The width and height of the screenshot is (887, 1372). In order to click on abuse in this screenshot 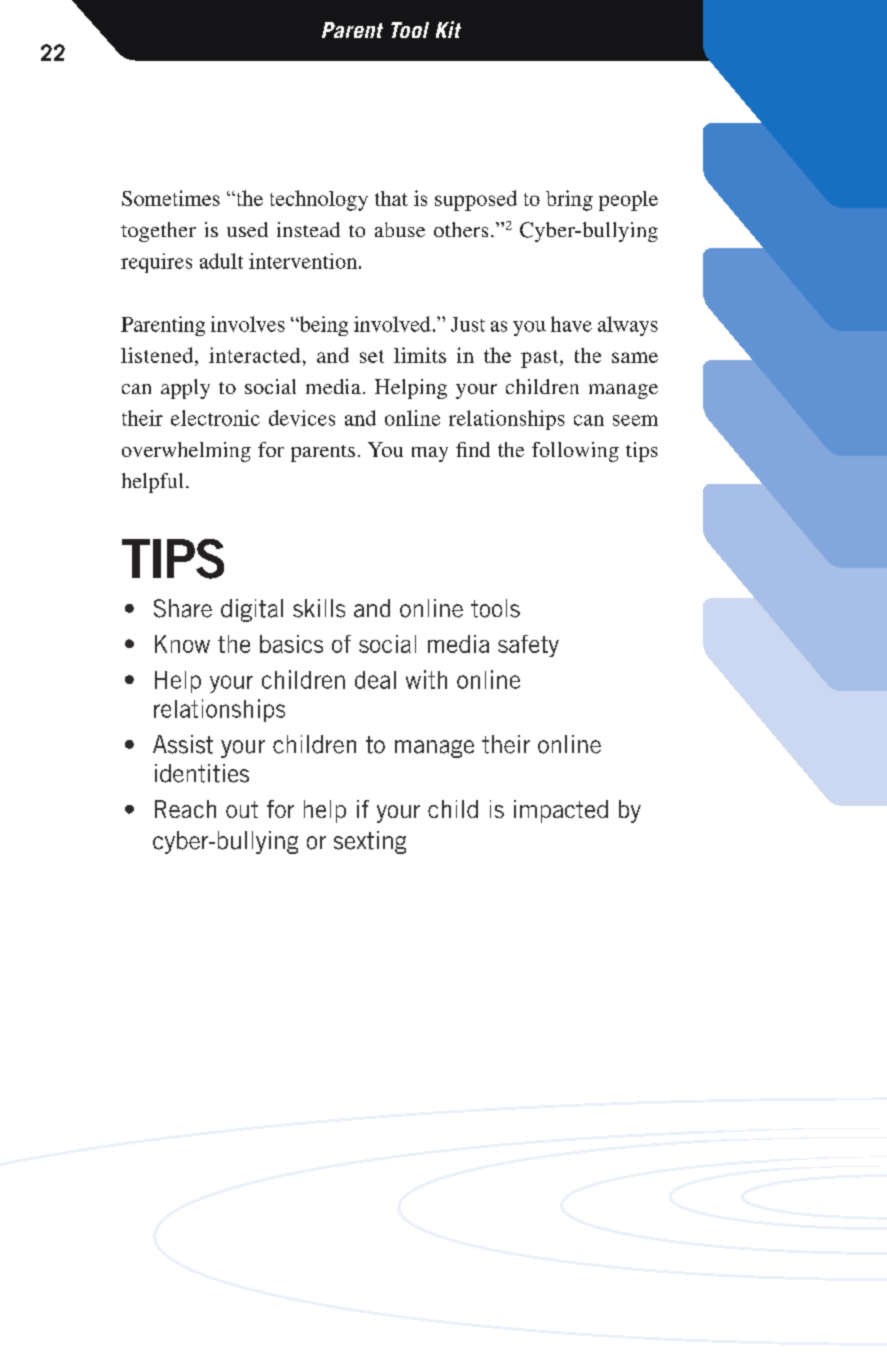, I will do `click(400, 229)`.
